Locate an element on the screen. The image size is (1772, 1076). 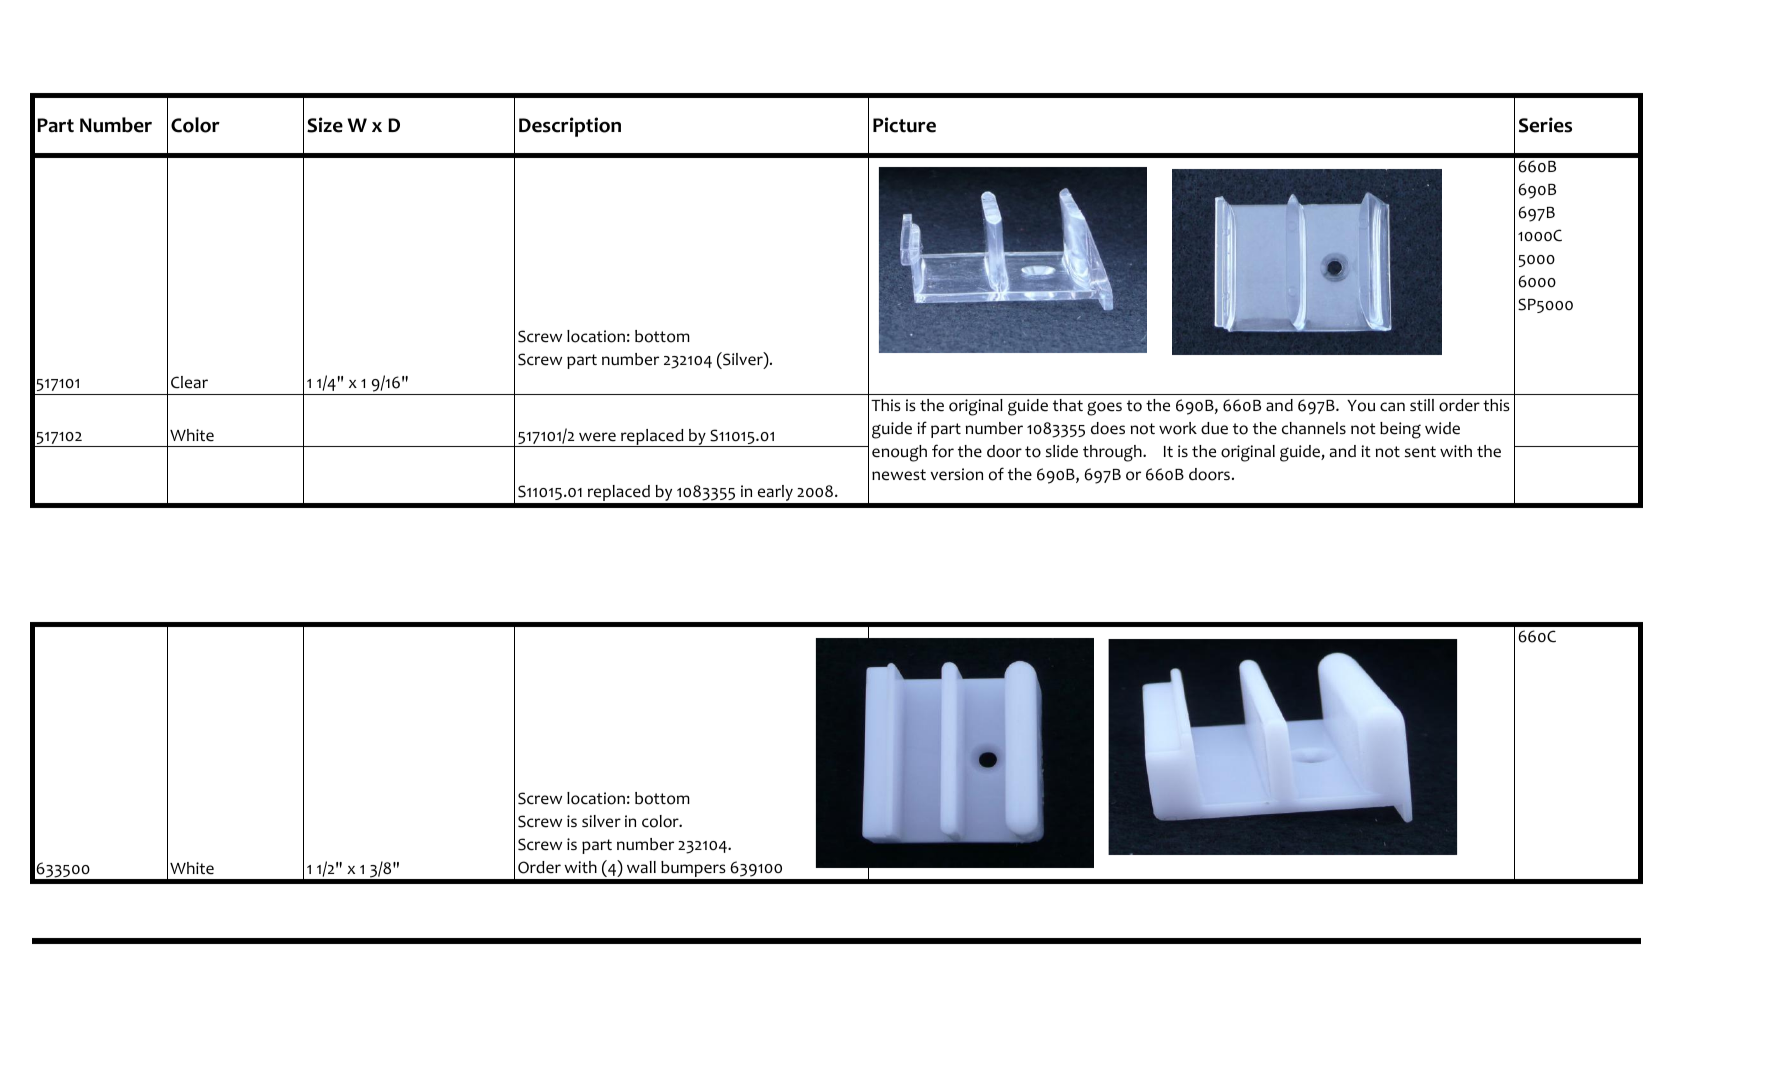
Clear is located at coordinates (189, 382).
